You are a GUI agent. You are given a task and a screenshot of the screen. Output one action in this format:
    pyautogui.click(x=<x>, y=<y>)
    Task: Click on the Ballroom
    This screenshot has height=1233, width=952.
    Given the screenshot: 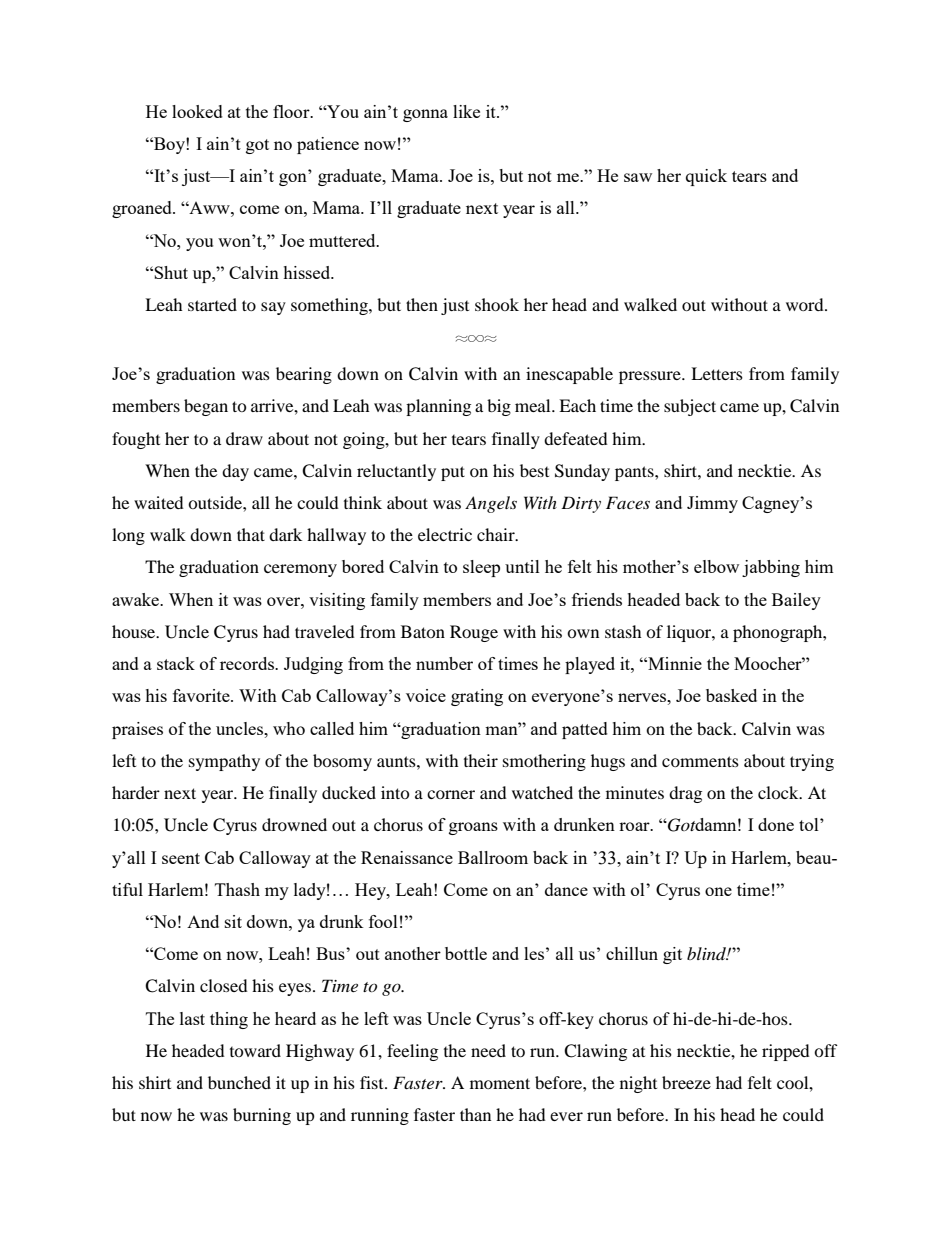 What is the action you would take?
    pyautogui.click(x=493, y=857)
